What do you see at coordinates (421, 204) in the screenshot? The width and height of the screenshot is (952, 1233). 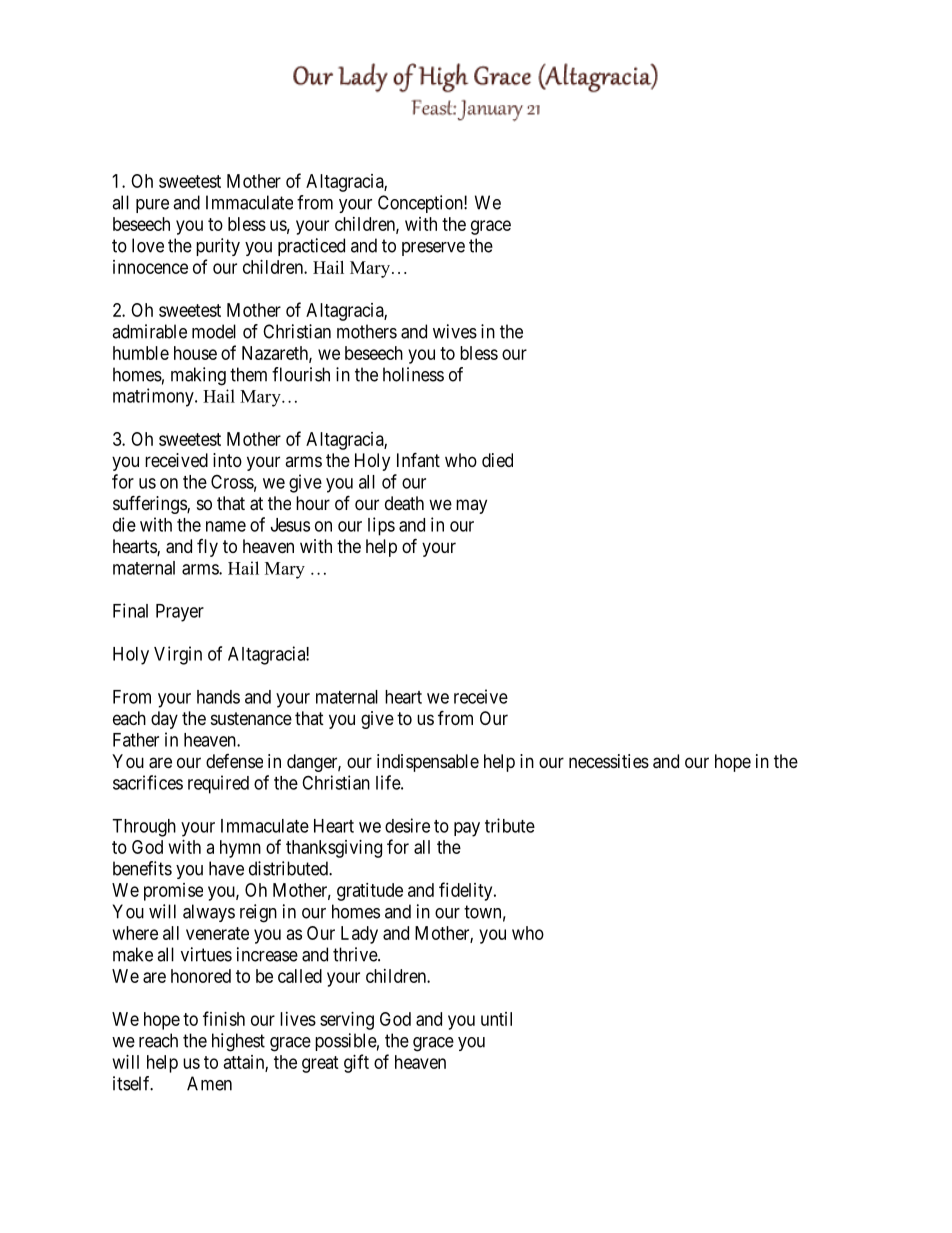 I see `Conception` at bounding box center [421, 204].
